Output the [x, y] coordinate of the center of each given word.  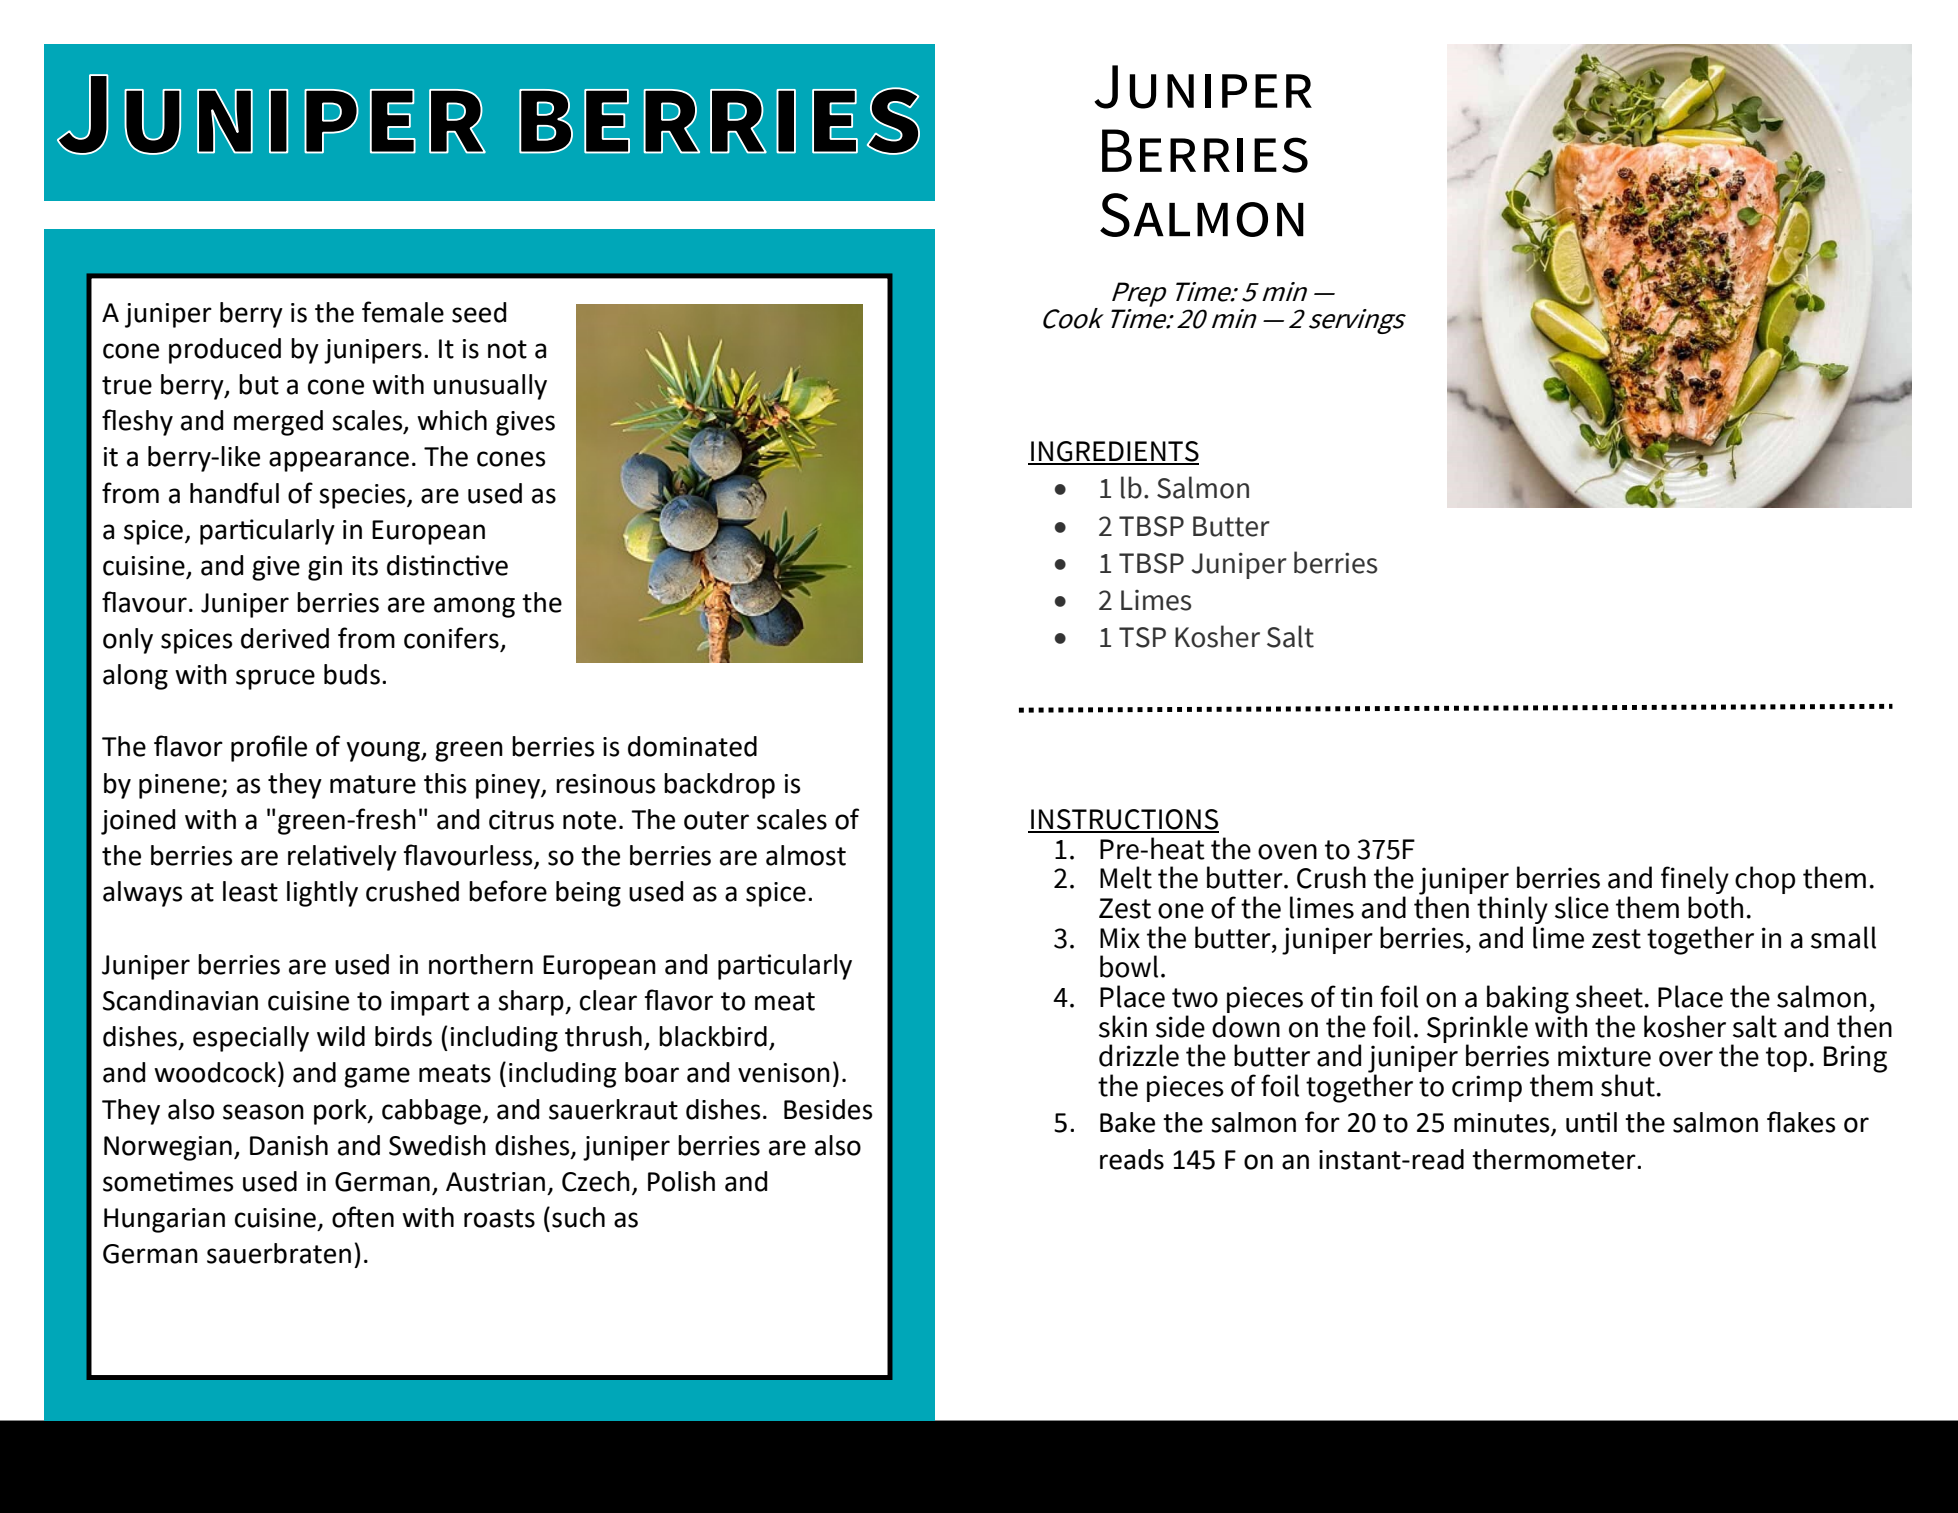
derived [285, 638]
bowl [1129, 966]
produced [225, 351]
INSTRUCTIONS [1124, 820]
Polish [681, 1181]
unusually [490, 387]
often [363, 1217]
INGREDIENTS [1114, 452]
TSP [1142, 637]
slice [1582, 907]
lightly [322, 894]
